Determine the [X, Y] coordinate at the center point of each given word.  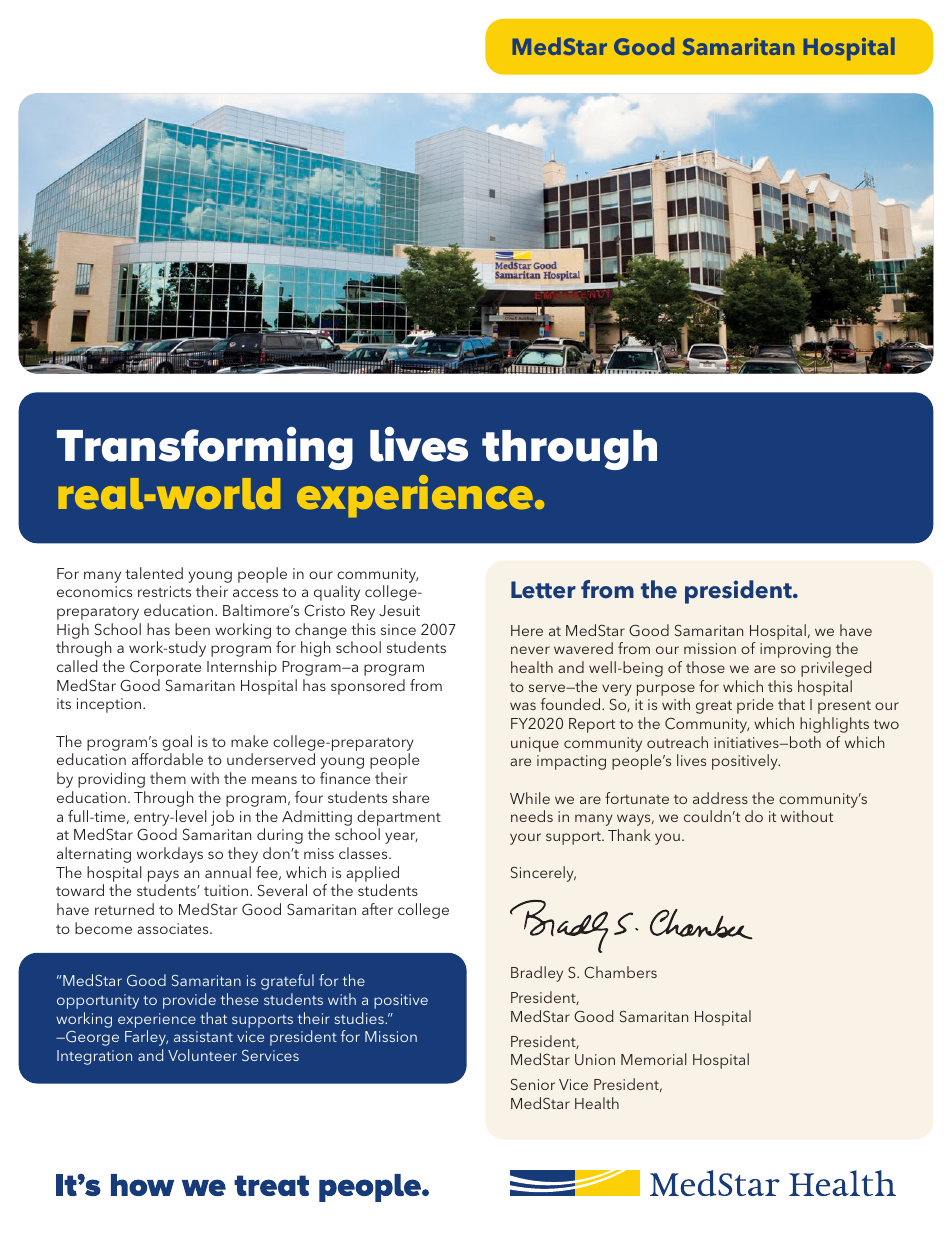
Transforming [205, 448]
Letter [543, 590]
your [525, 839]
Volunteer [202, 1055]
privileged [836, 669]
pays [163, 876]
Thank [629, 835]
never [530, 650]
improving [795, 650]
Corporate [165, 668]
